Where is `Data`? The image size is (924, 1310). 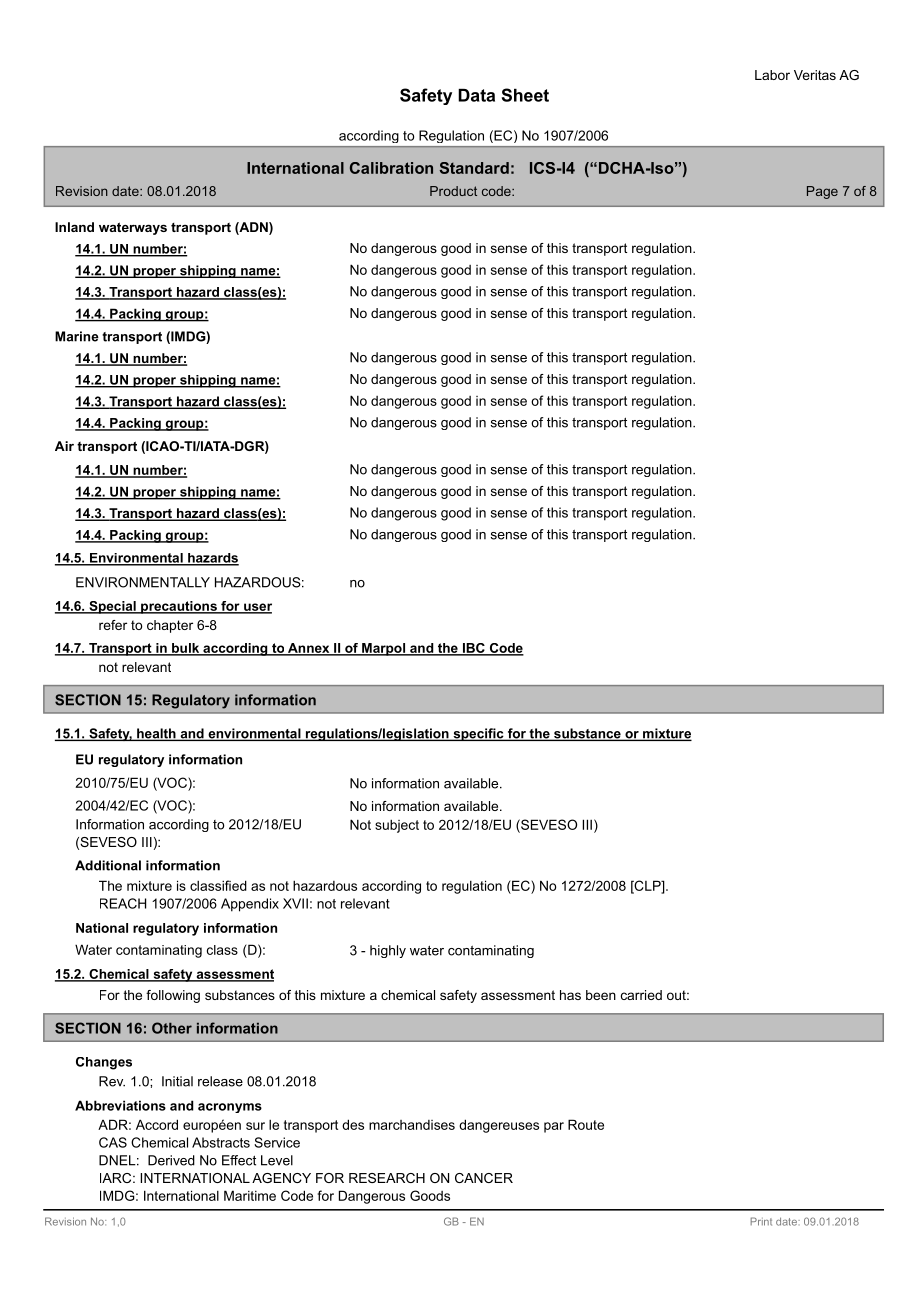
Data is located at coordinates (476, 95).
